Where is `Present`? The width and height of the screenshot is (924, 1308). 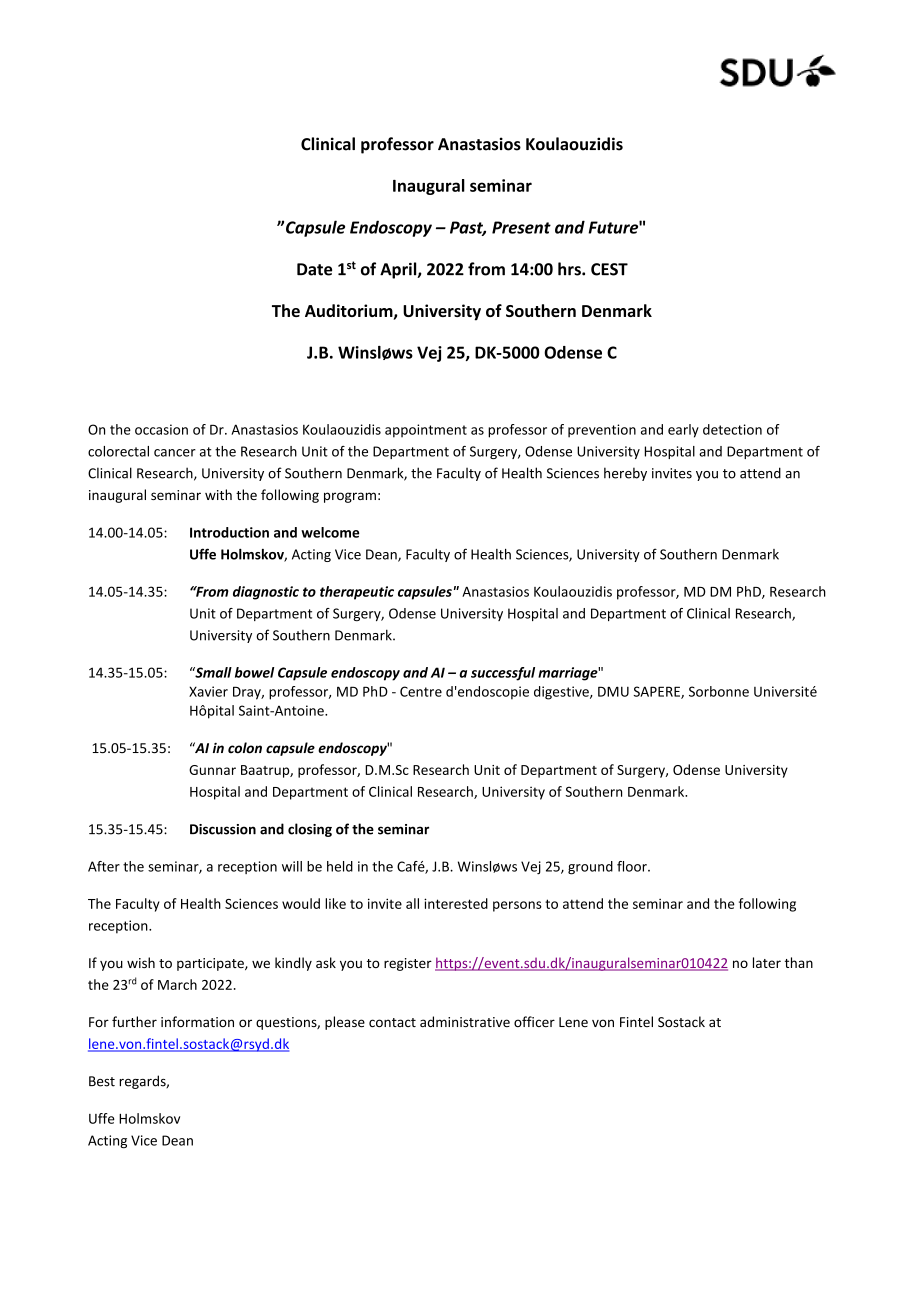 Present is located at coordinates (521, 227).
